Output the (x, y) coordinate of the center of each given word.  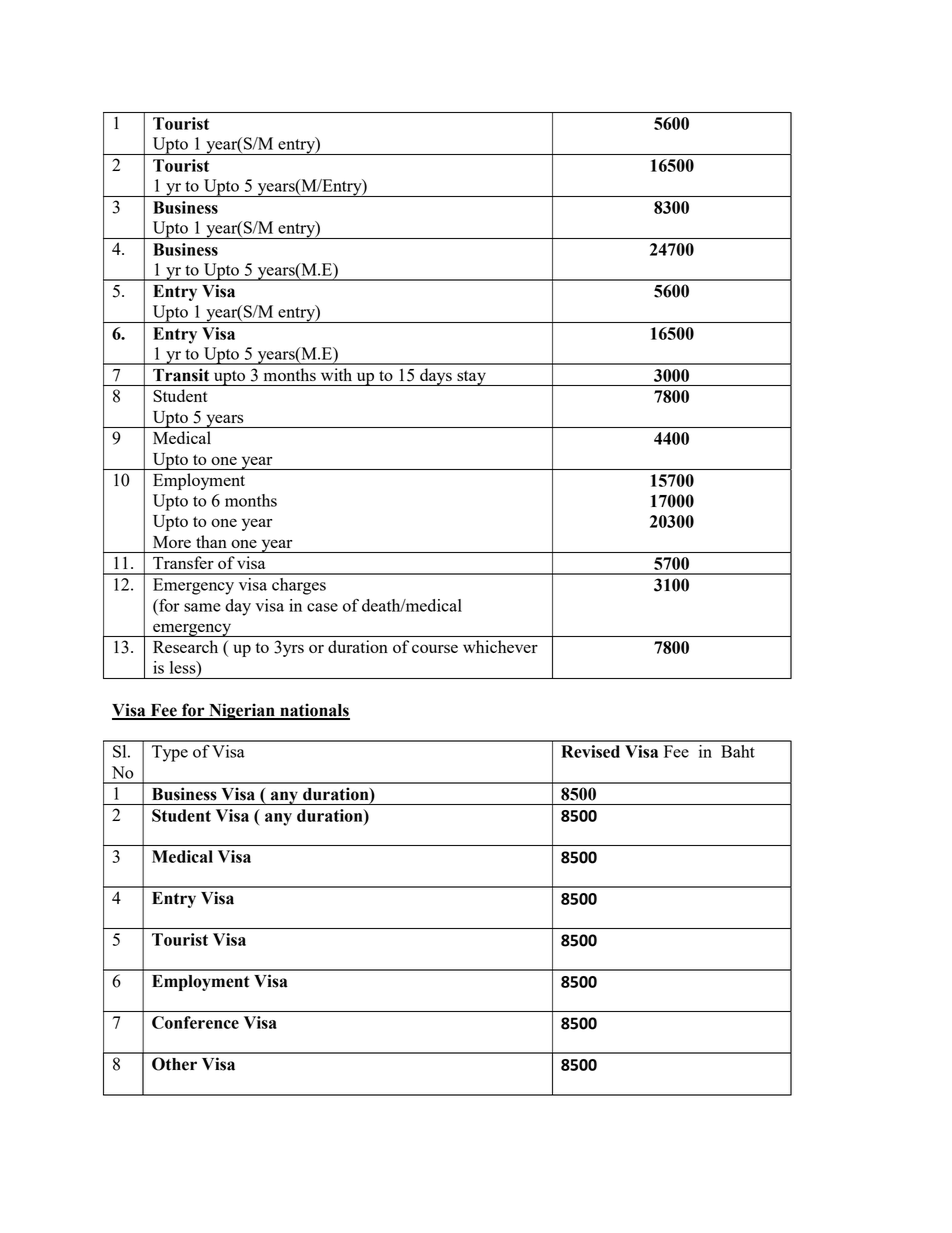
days (436, 377)
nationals (314, 711)
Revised (590, 751)
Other (174, 1064)
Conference (195, 1022)
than (211, 541)
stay (471, 378)
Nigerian (242, 711)
